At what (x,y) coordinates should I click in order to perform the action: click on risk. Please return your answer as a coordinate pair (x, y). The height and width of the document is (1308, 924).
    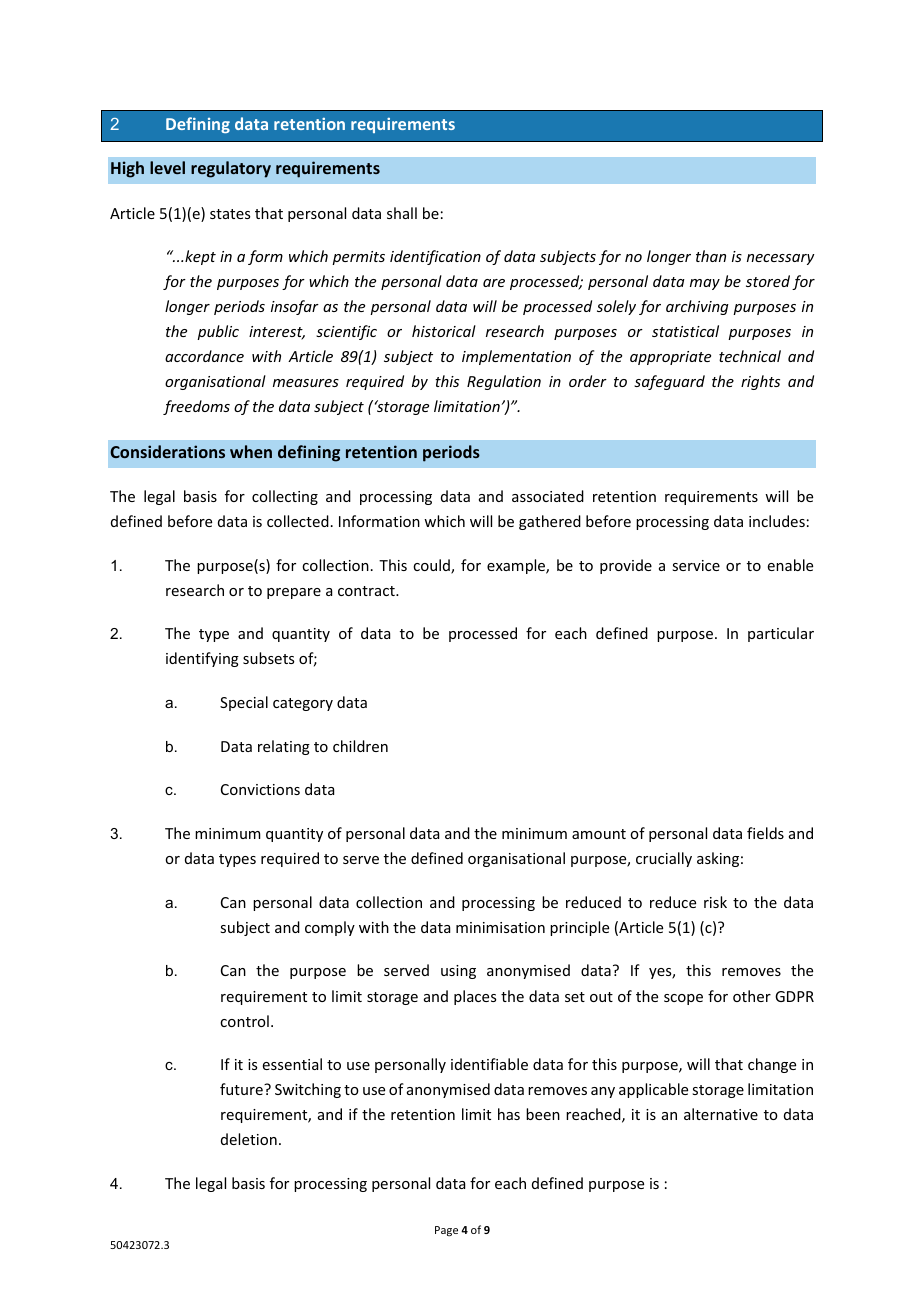
    Looking at the image, I should click on (715, 902).
